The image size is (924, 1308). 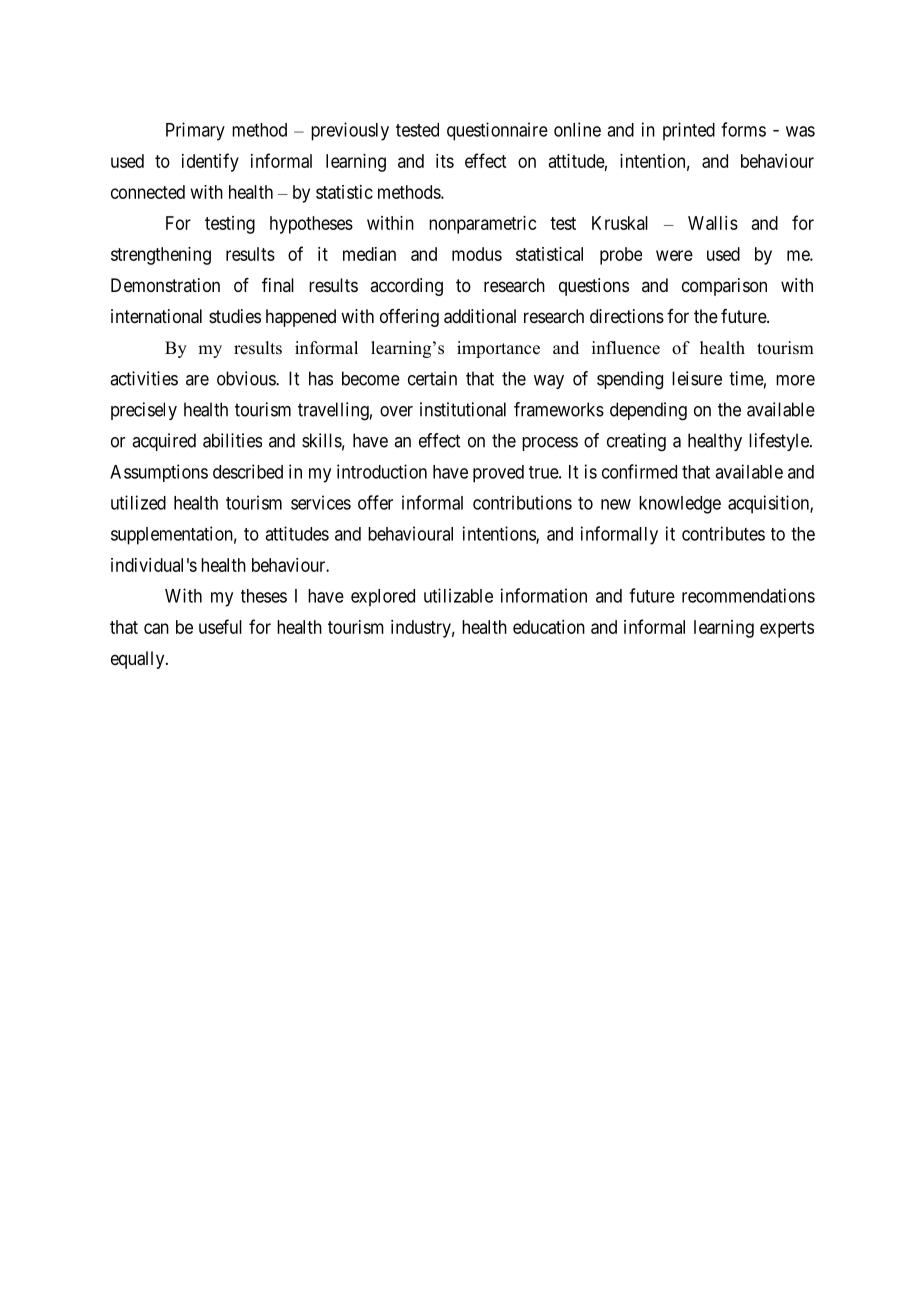 What do you see at coordinates (724, 287) in the screenshot?
I see `comparison` at bounding box center [724, 287].
